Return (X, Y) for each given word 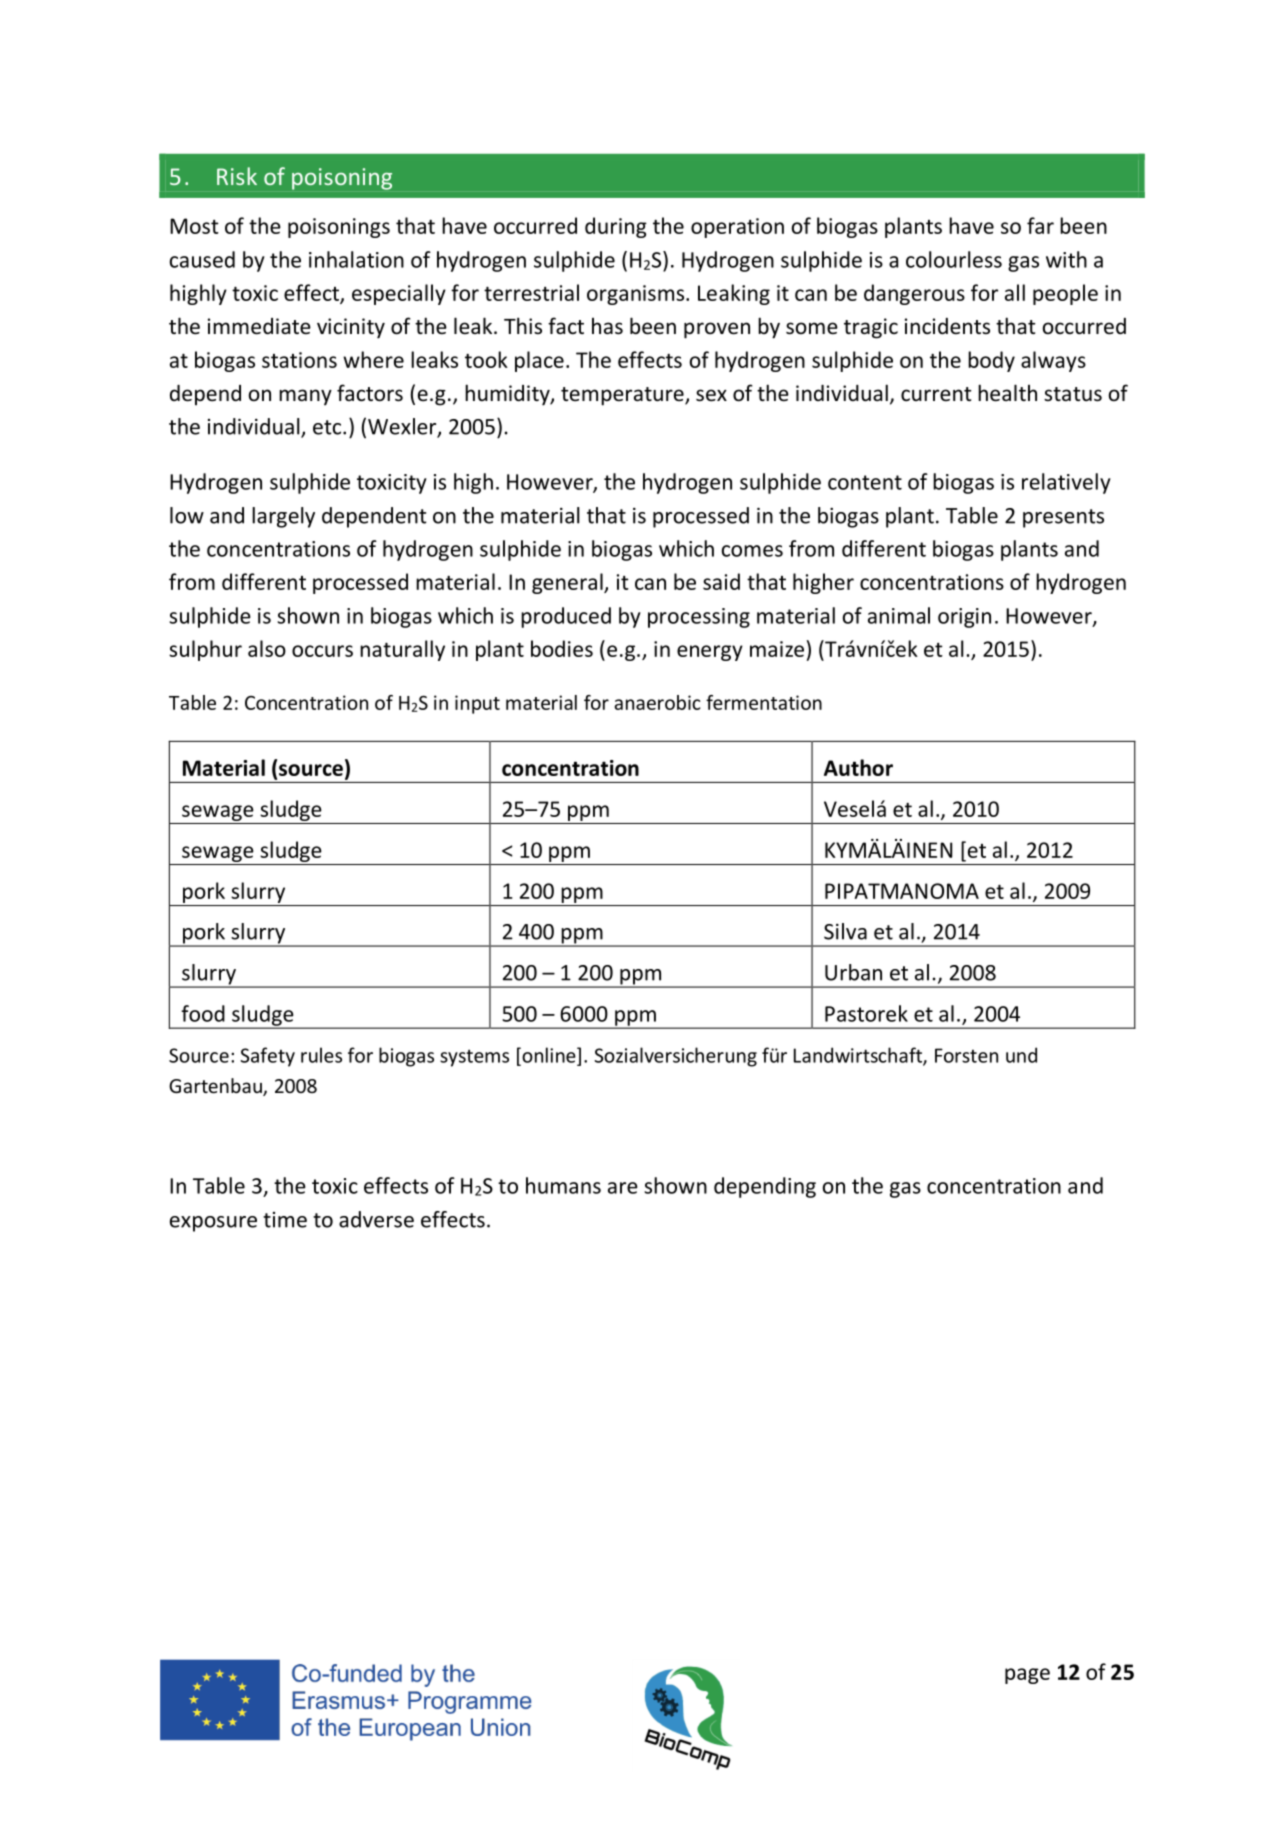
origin (964, 618)
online (549, 1056)
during (616, 227)
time (285, 1220)
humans (563, 1185)
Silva (845, 931)
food (203, 1013)
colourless (954, 259)
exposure (213, 1224)
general (568, 583)
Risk (237, 176)
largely (283, 517)
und (1021, 1055)
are (623, 1188)
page (1027, 1676)
